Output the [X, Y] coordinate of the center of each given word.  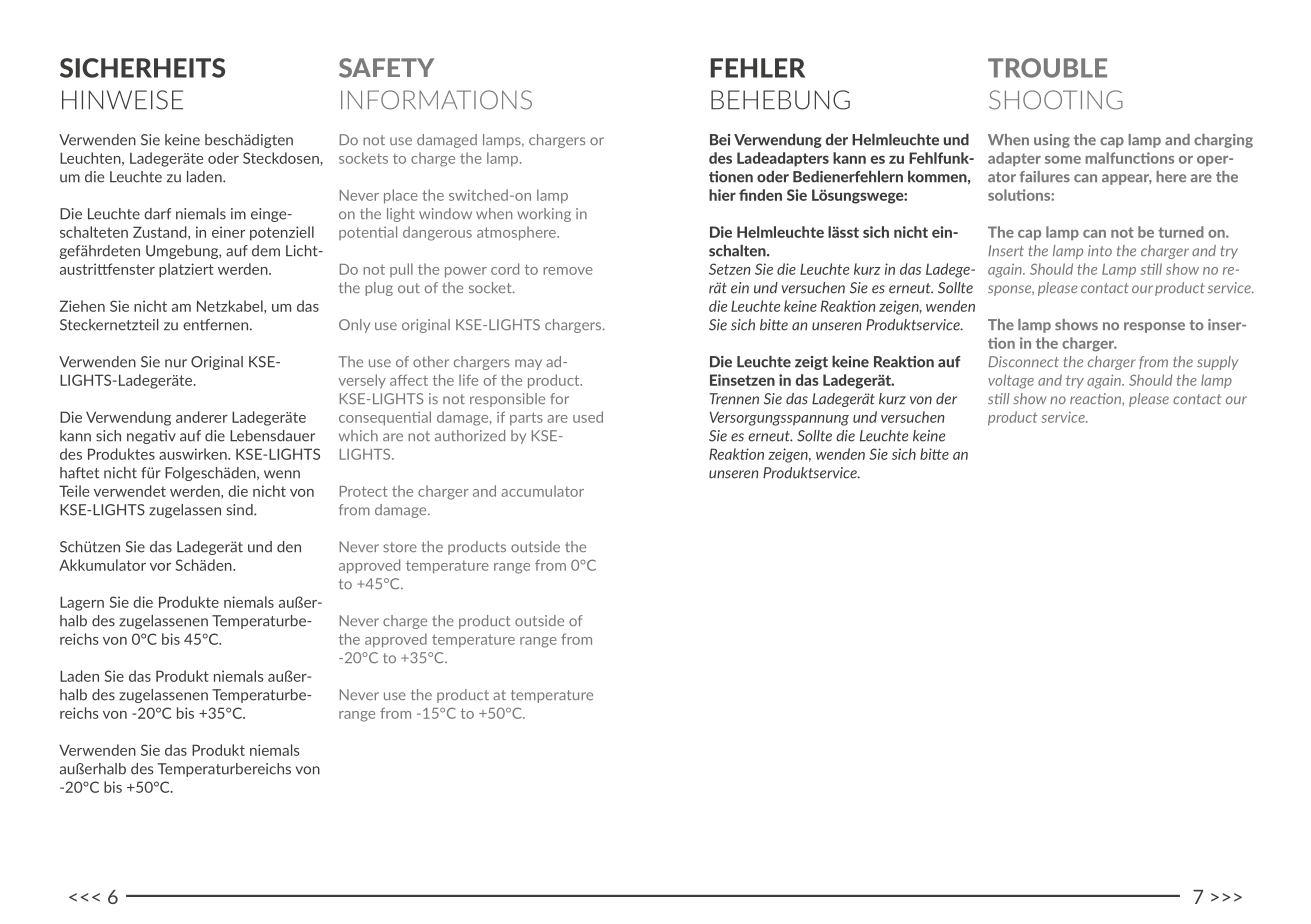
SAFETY [386, 68]
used [588, 417]
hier [722, 195]
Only [354, 326]
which [358, 435]
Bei [720, 140]
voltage [1011, 381]
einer [228, 232]
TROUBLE [1047, 68]
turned [1181, 232]
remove [568, 271]
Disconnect [1023, 361]
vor [160, 567]
